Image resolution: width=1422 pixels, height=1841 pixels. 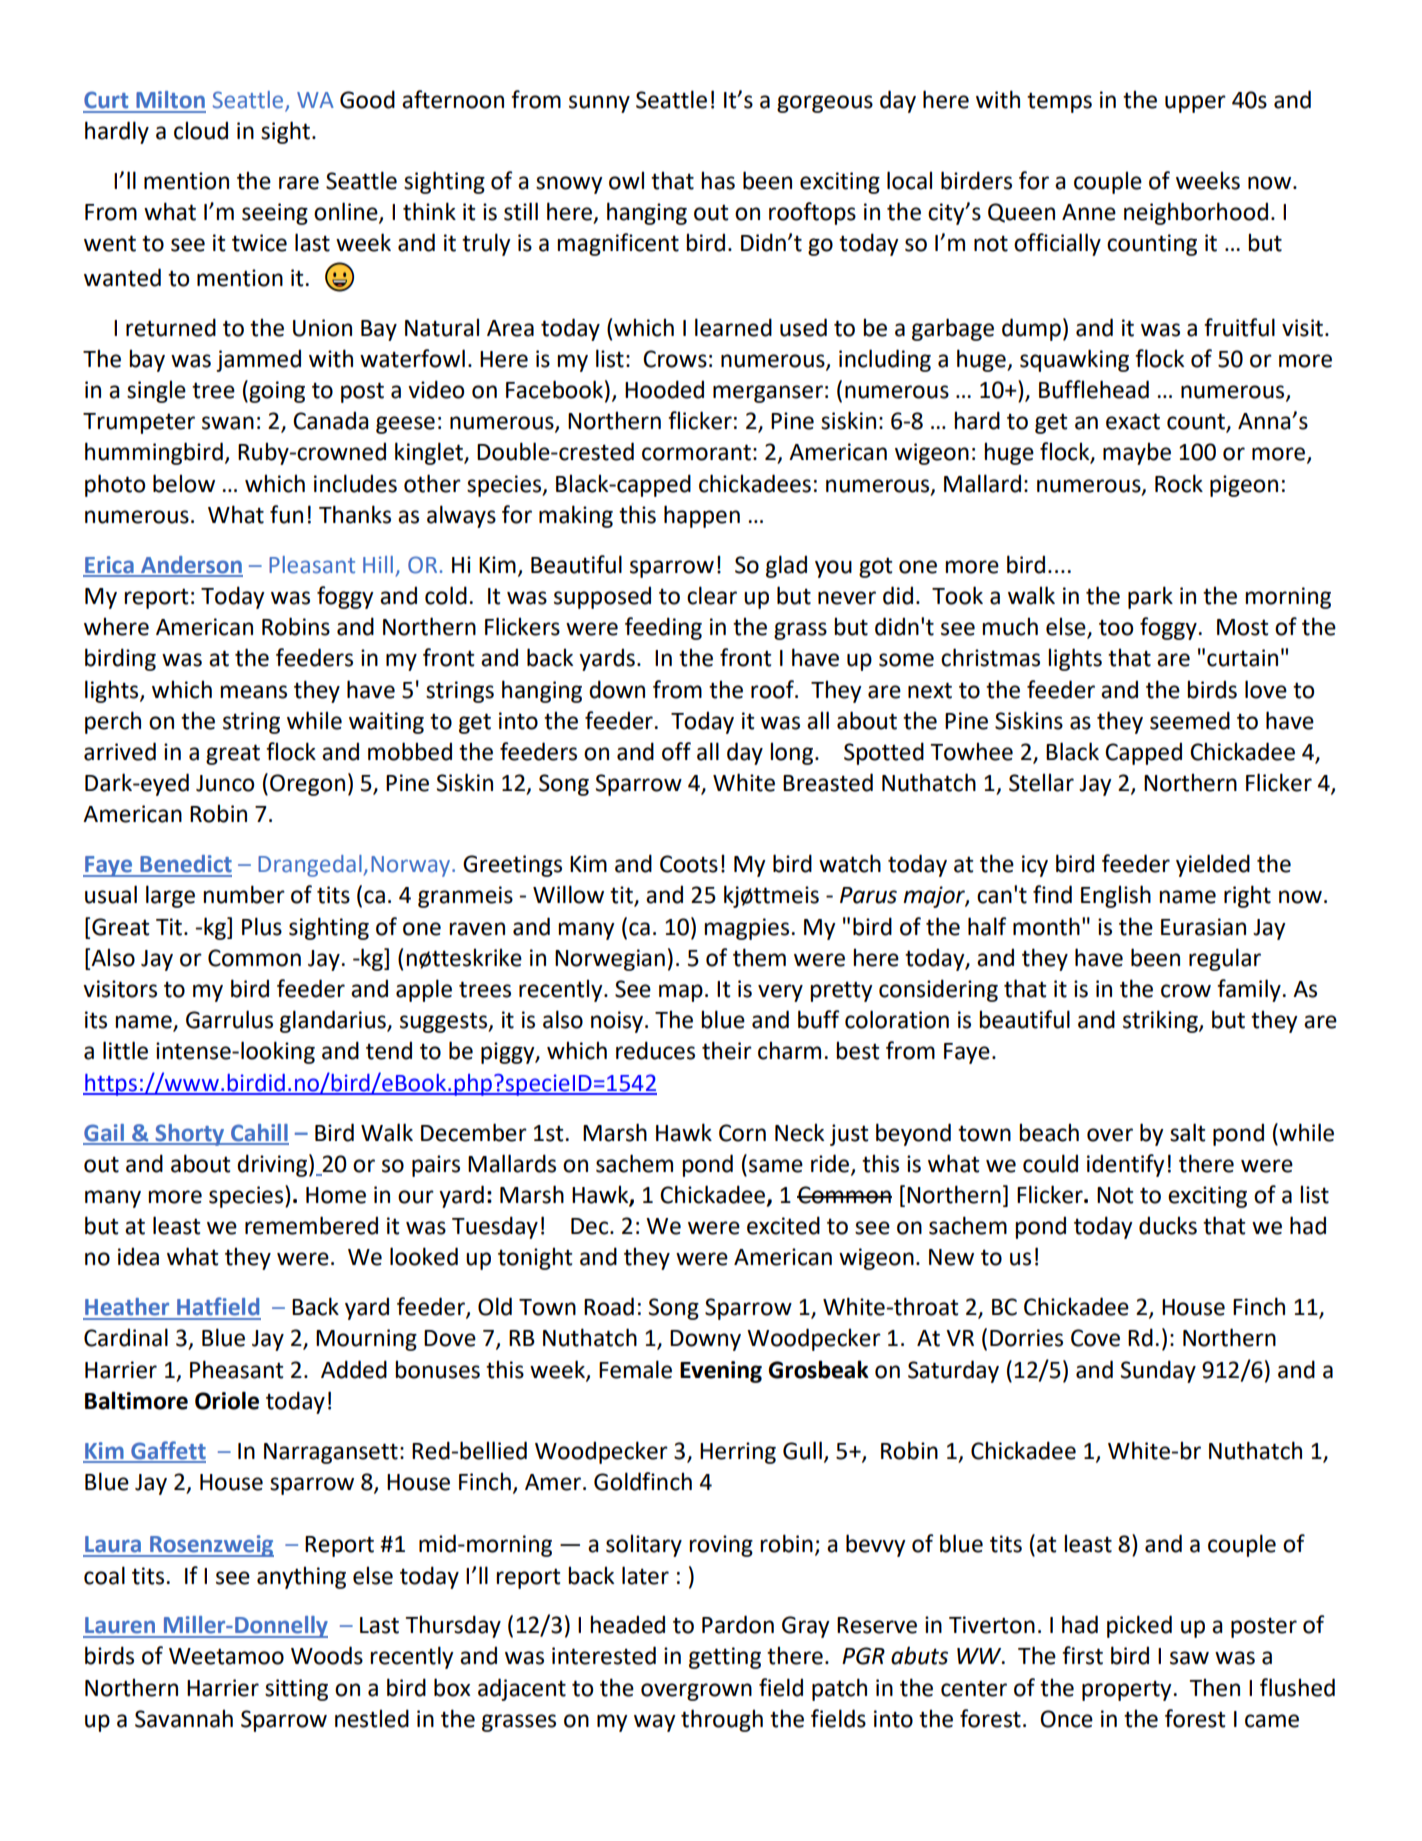 I want to click on Cove, so click(x=1095, y=1338).
